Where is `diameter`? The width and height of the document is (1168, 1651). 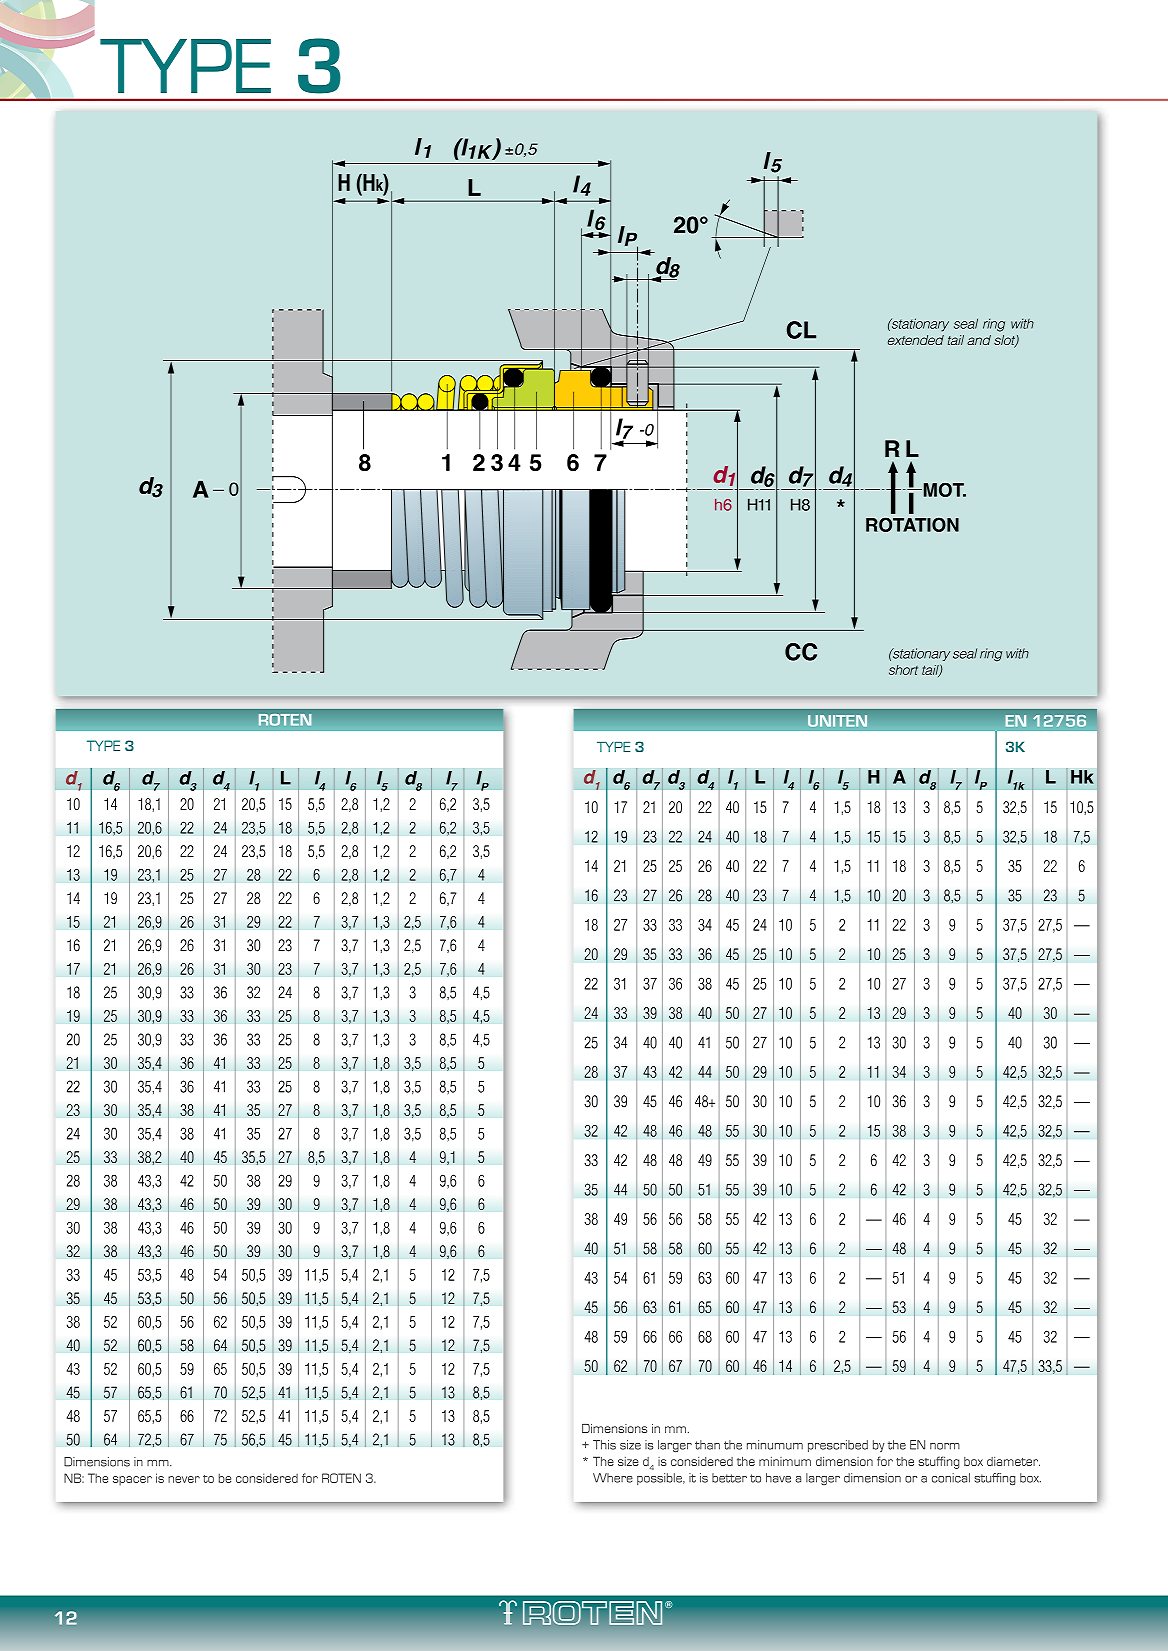 diameter is located at coordinates (1013, 1461).
